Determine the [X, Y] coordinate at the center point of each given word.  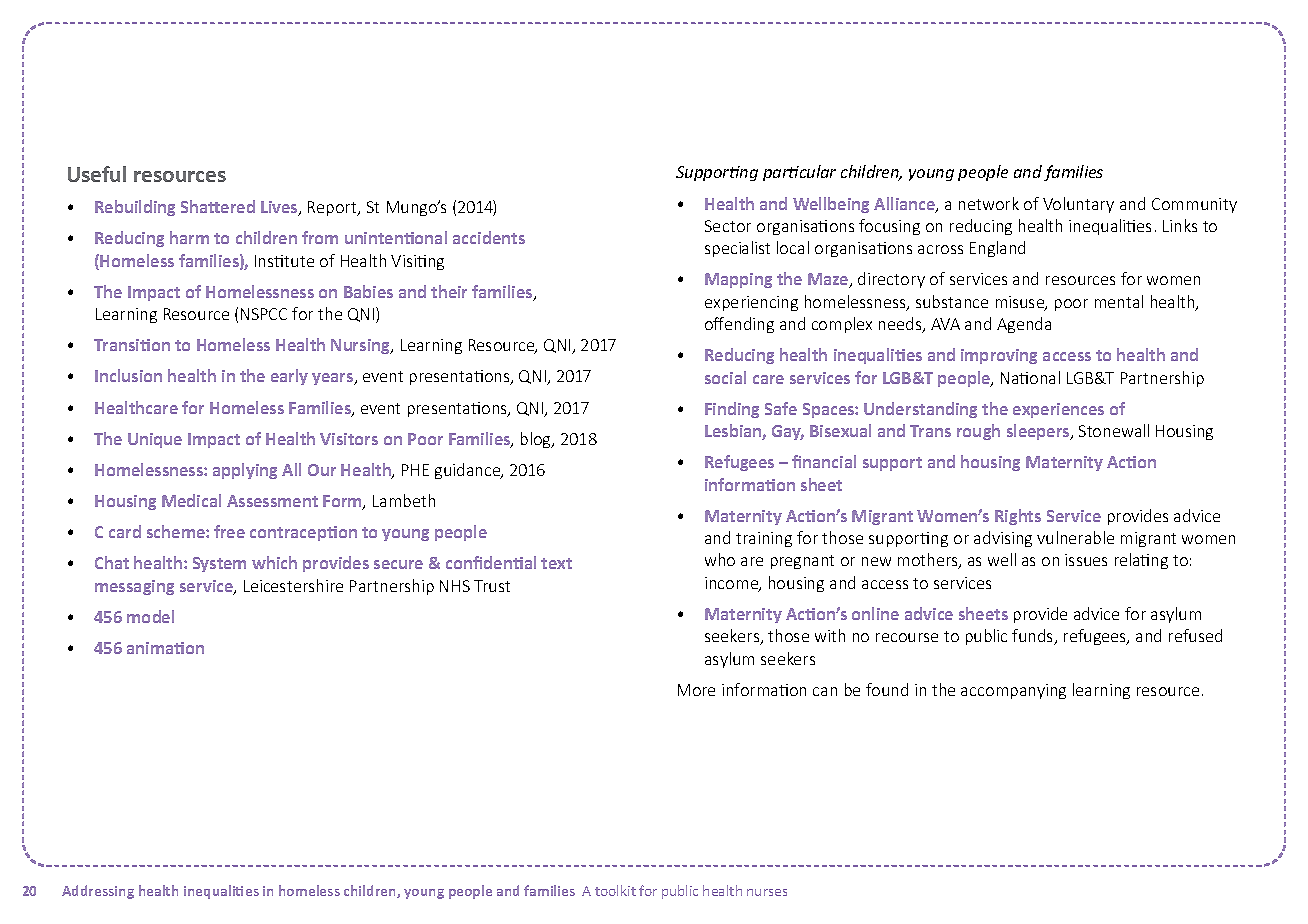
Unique [155, 440]
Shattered [218, 206]
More [696, 690]
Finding [732, 410]
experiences [1058, 410]
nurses [767, 892]
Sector [728, 226]
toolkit [615, 890]
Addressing [98, 892]
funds [1034, 637]
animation [165, 648]
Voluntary [1078, 205]
